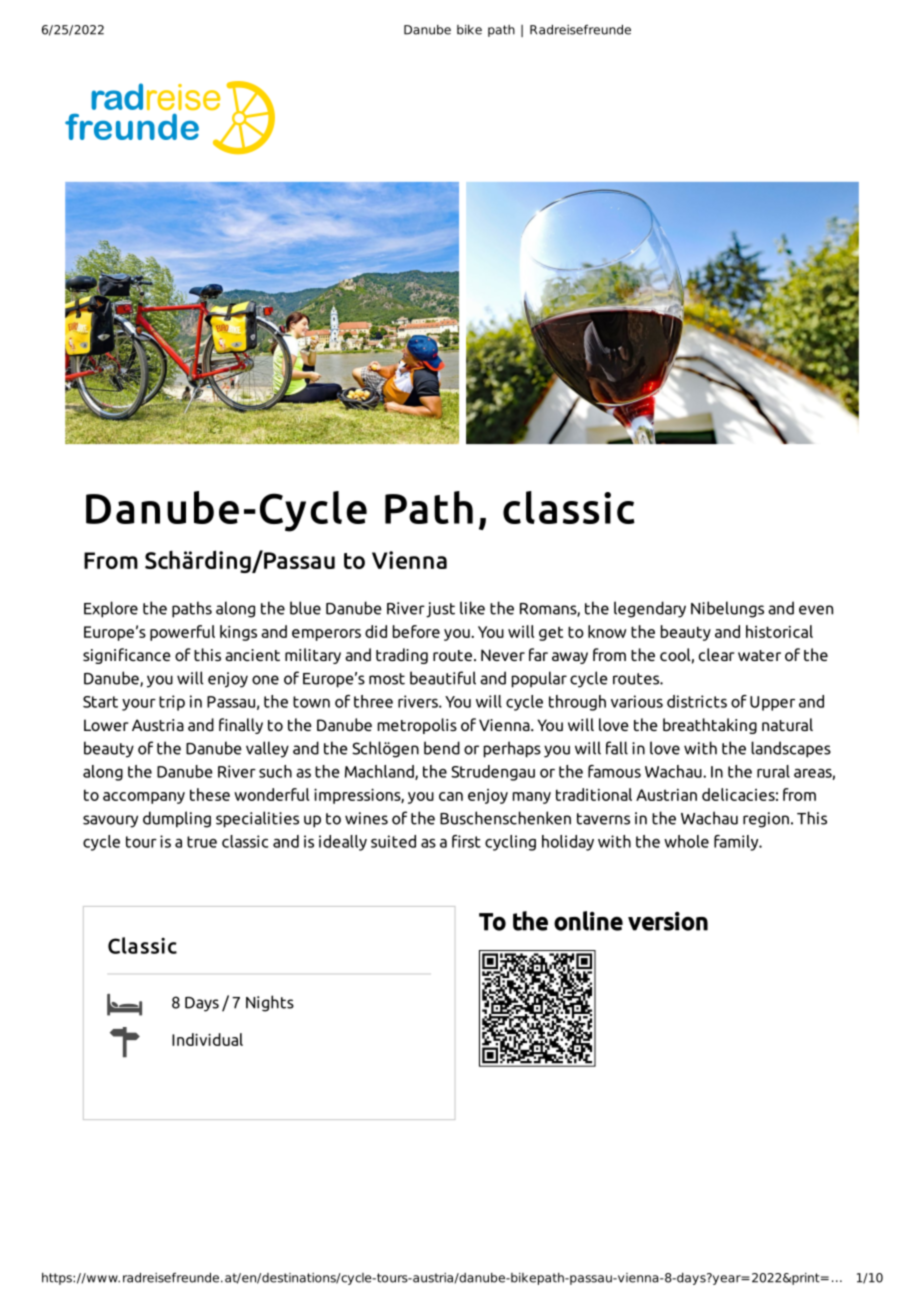 The image size is (924, 1308). I want to click on Individual, so click(207, 1039).
